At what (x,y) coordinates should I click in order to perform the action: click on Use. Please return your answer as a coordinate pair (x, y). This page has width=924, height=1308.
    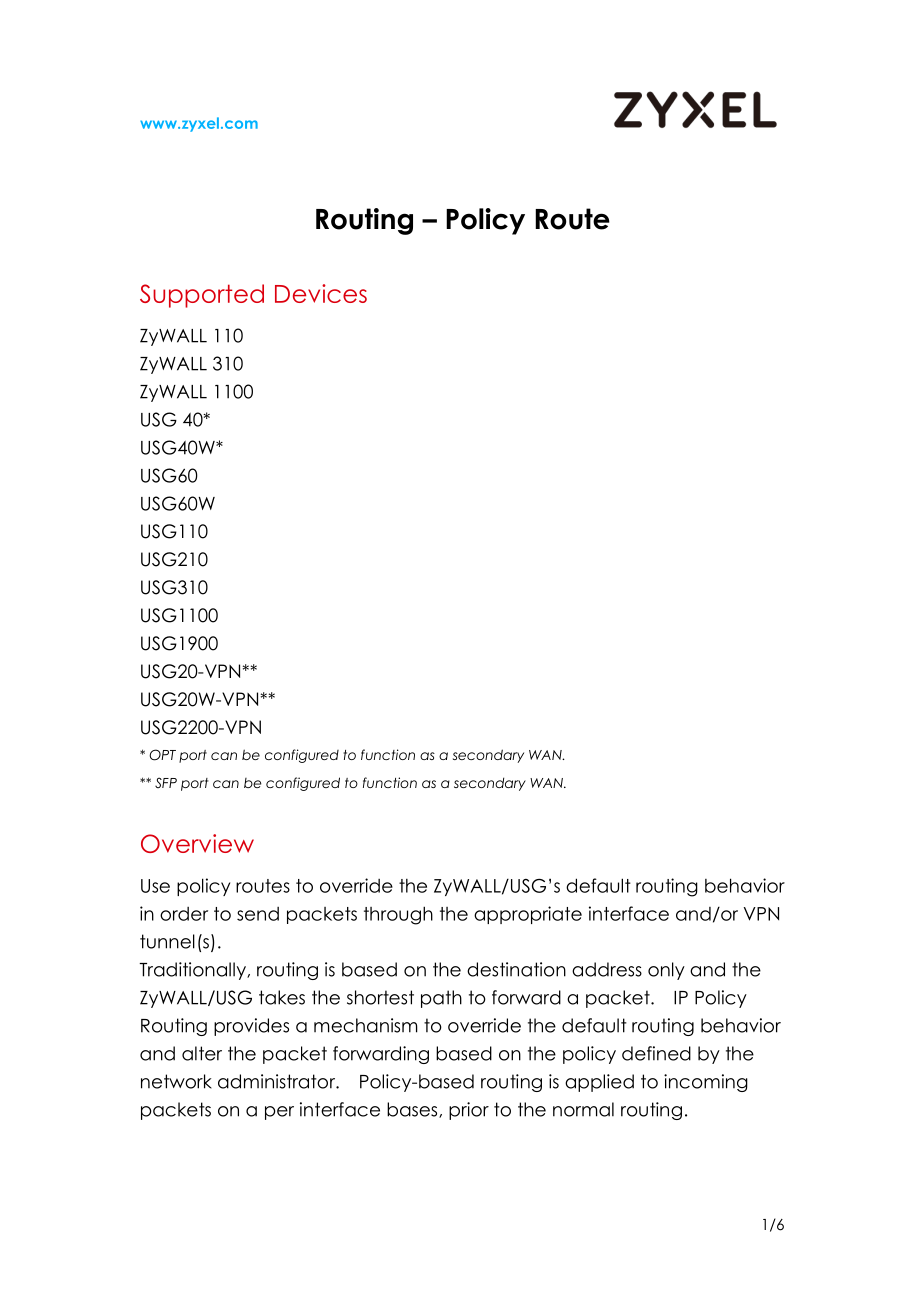
    Looking at the image, I should click on (155, 886).
